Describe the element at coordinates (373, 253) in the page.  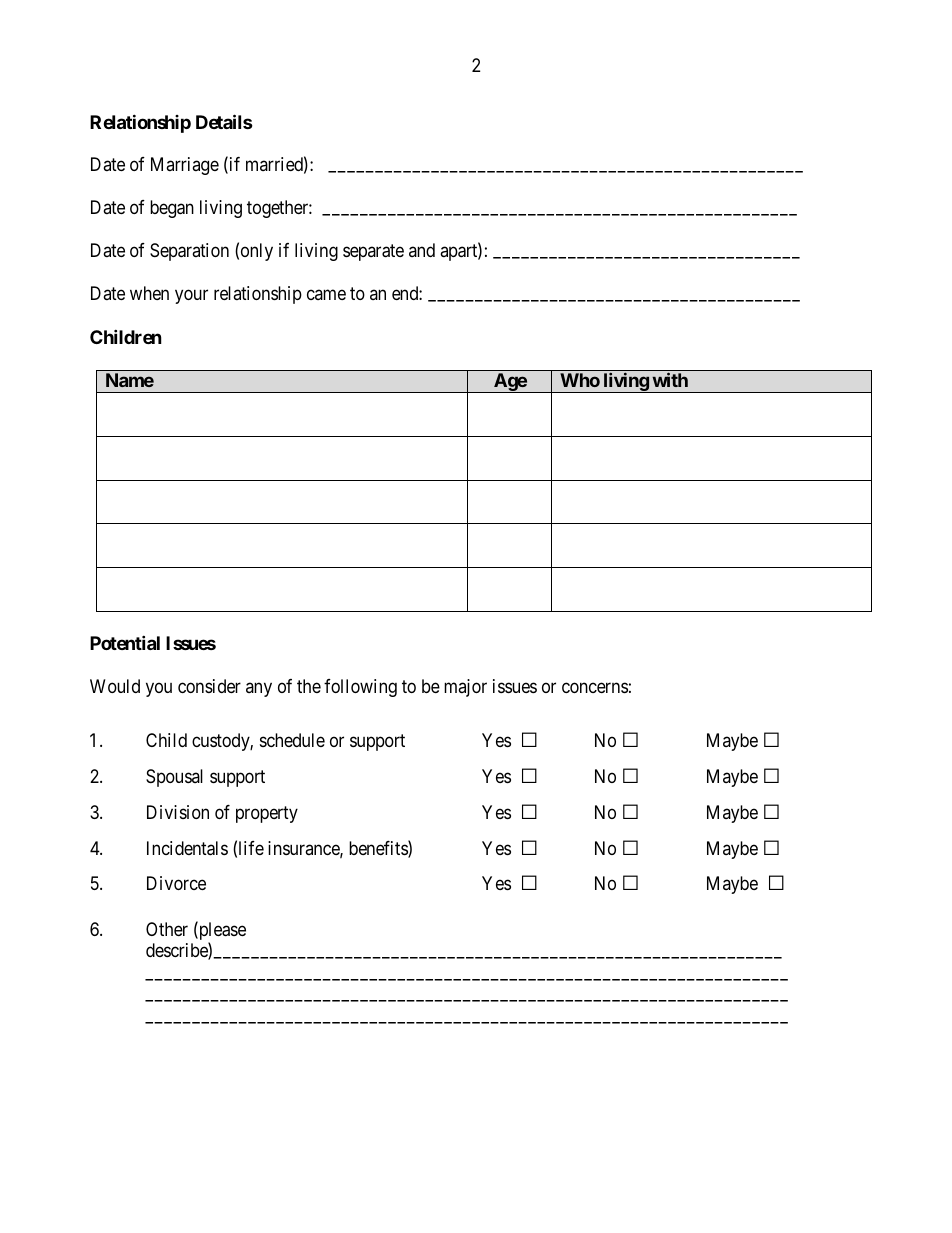
I see `separate` at that location.
